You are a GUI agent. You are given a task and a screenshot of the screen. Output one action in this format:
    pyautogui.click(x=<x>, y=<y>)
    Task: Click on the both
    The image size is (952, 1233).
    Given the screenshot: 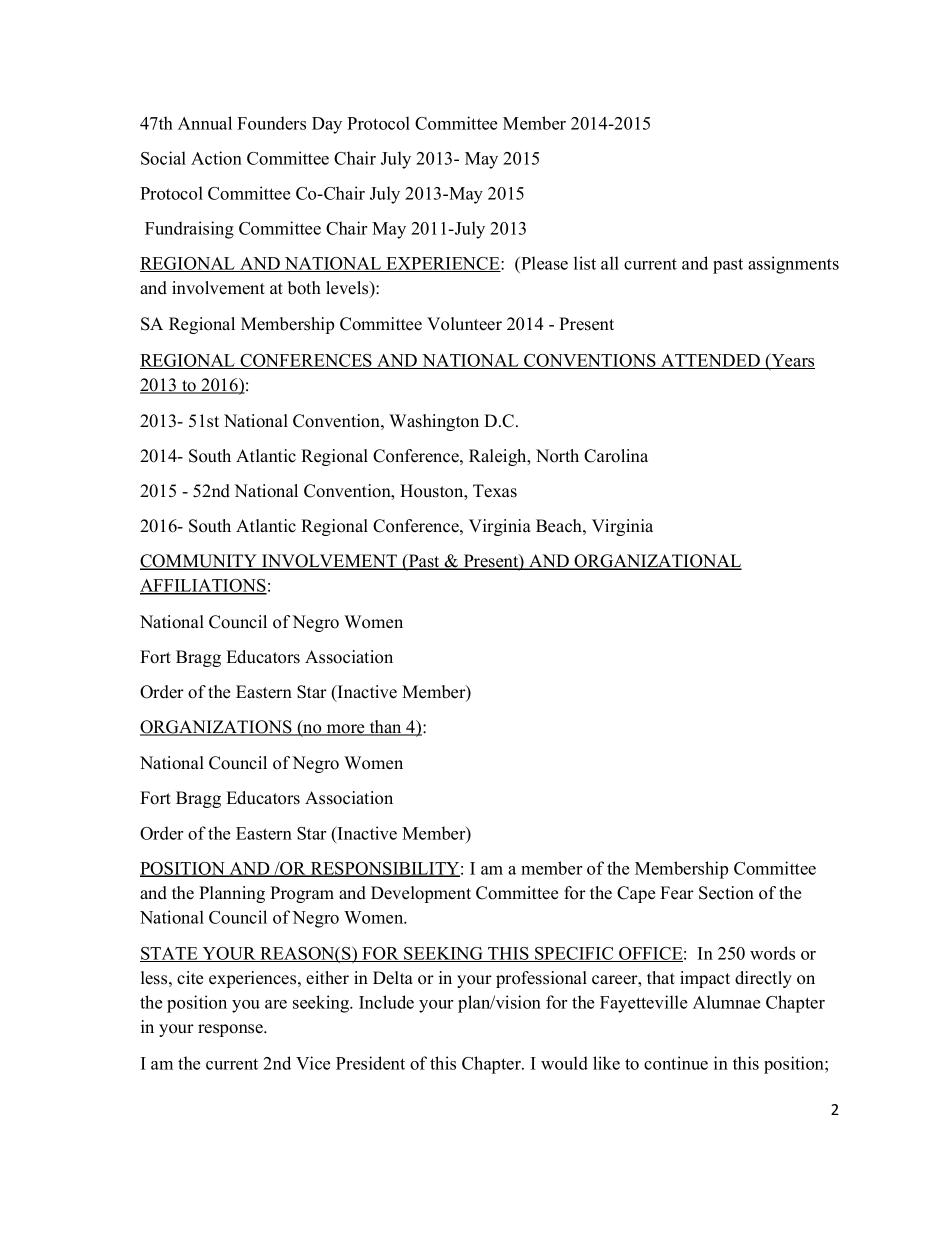 What is the action you would take?
    pyautogui.click(x=304, y=288)
